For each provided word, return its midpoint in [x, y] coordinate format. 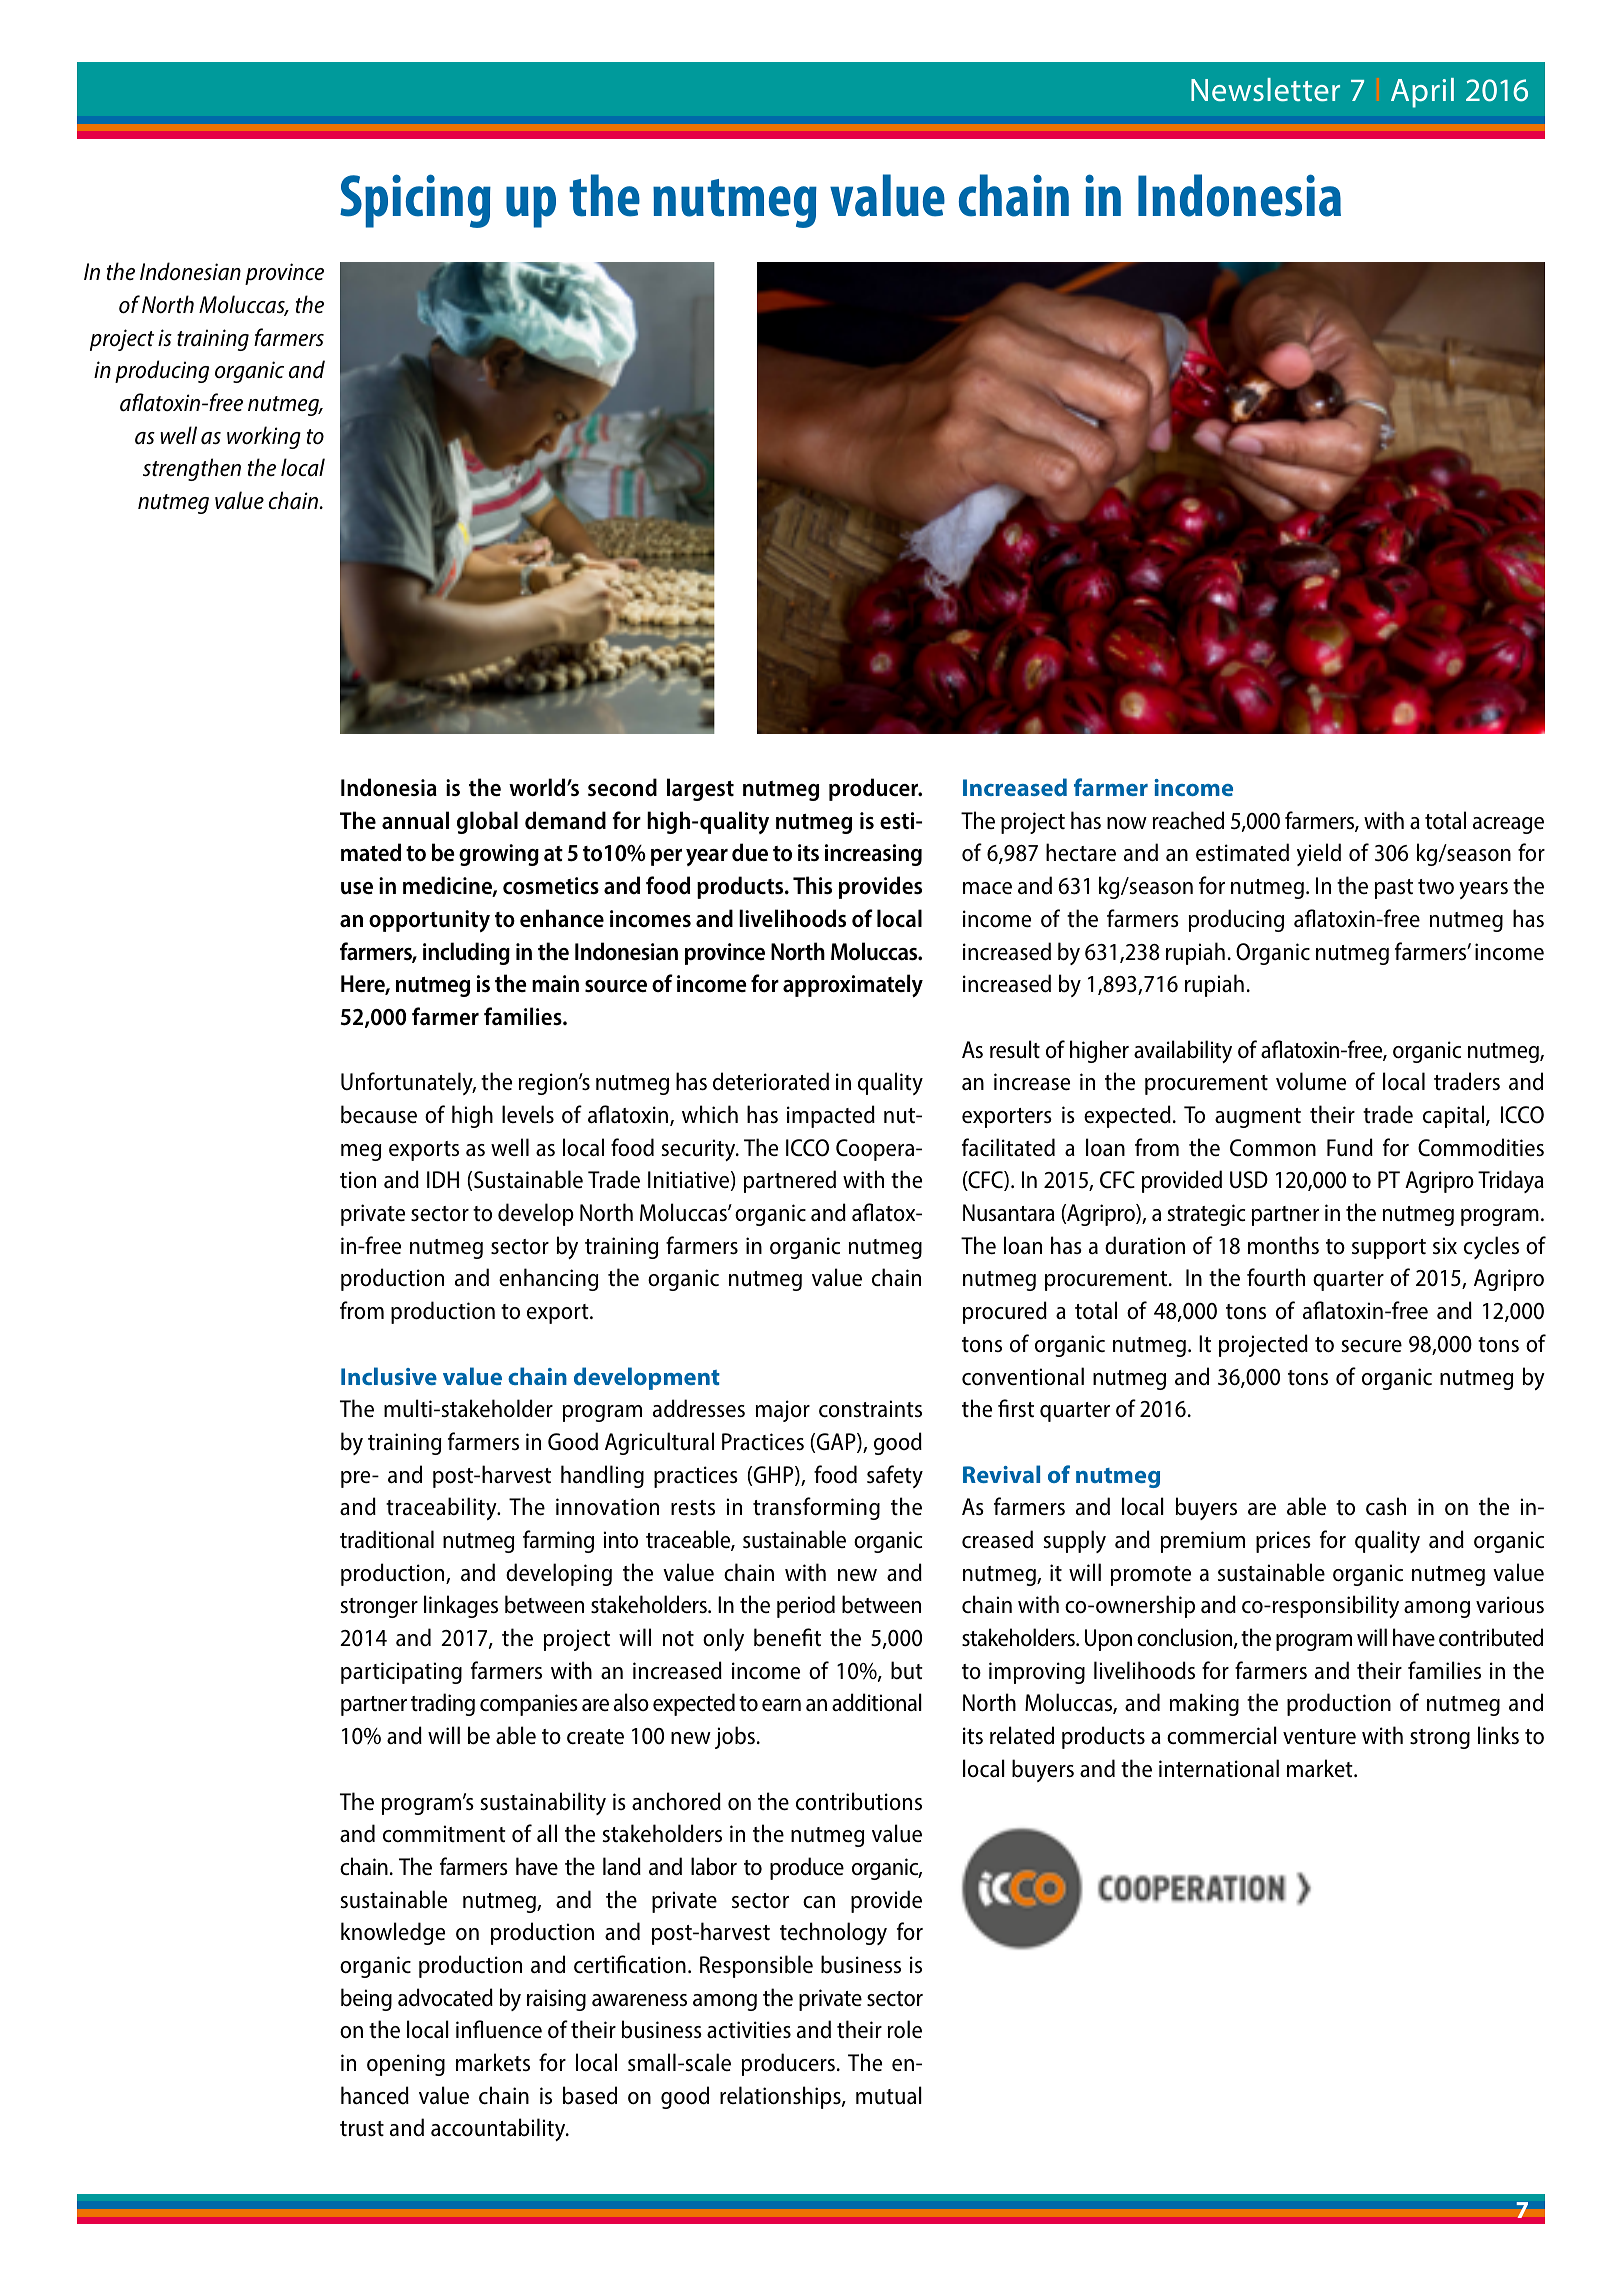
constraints [870, 1409]
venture [1319, 1736]
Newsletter [1265, 89]
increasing [873, 855]
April [1422, 93]
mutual [889, 2095]
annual [415, 820]
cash [1386, 1506]
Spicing [415, 201]
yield [1319, 854]
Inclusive [389, 1376]
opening [406, 2065]
